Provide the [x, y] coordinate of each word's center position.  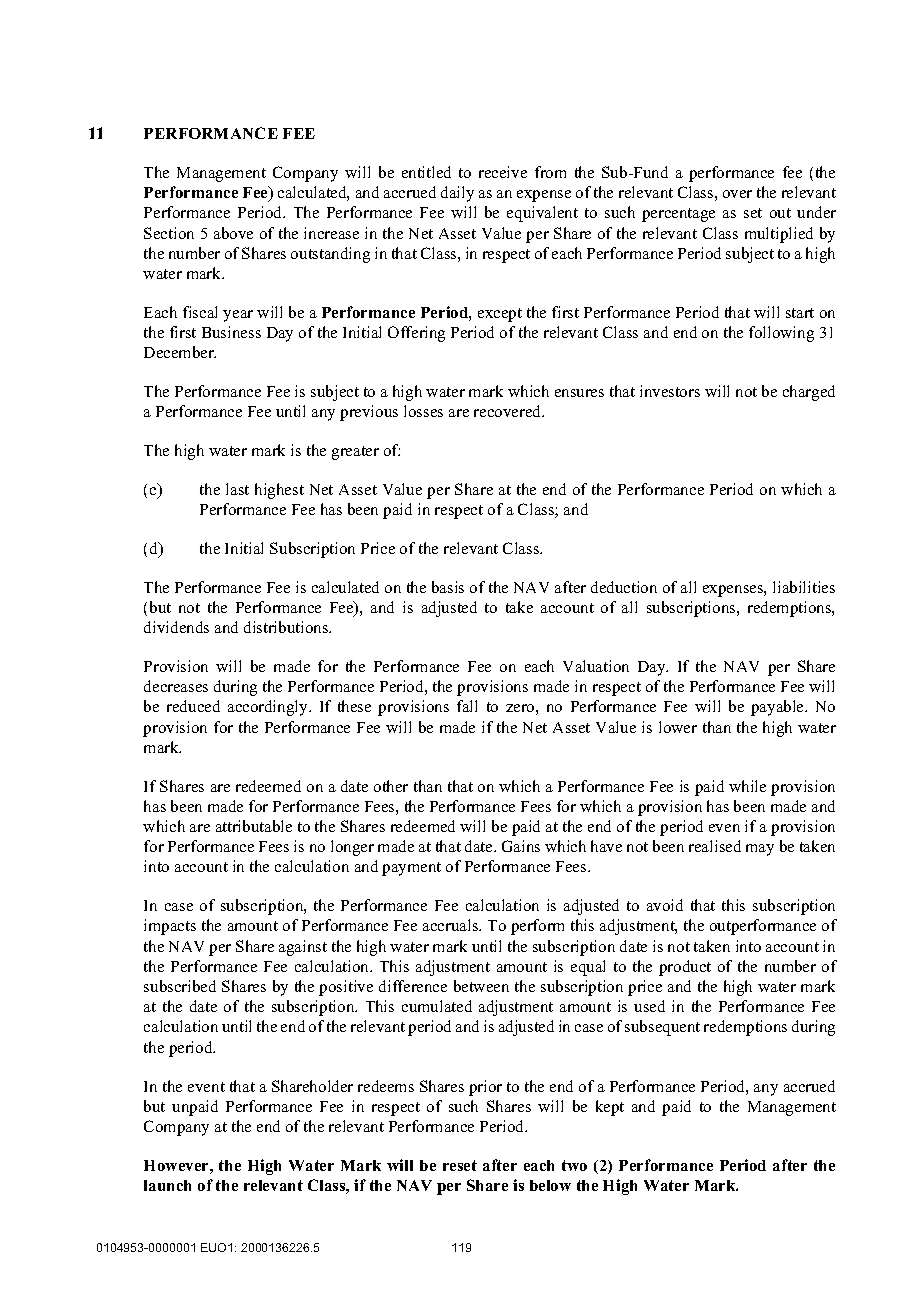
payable [778, 708]
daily [457, 194]
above [233, 233]
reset [460, 1165]
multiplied [779, 235]
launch [167, 1185]
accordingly [269, 708]
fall [467, 706]
